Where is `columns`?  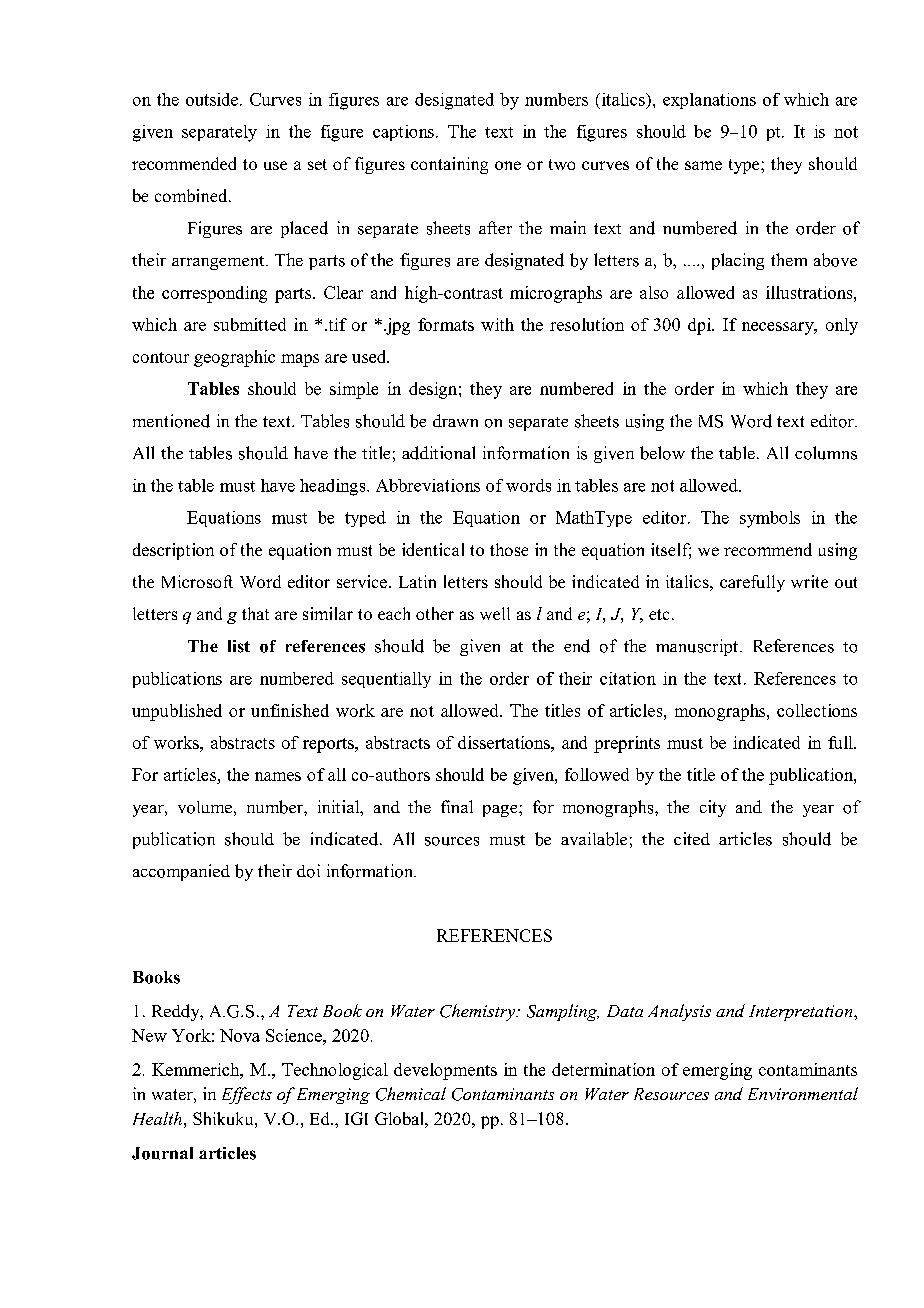
columns is located at coordinates (826, 453).
